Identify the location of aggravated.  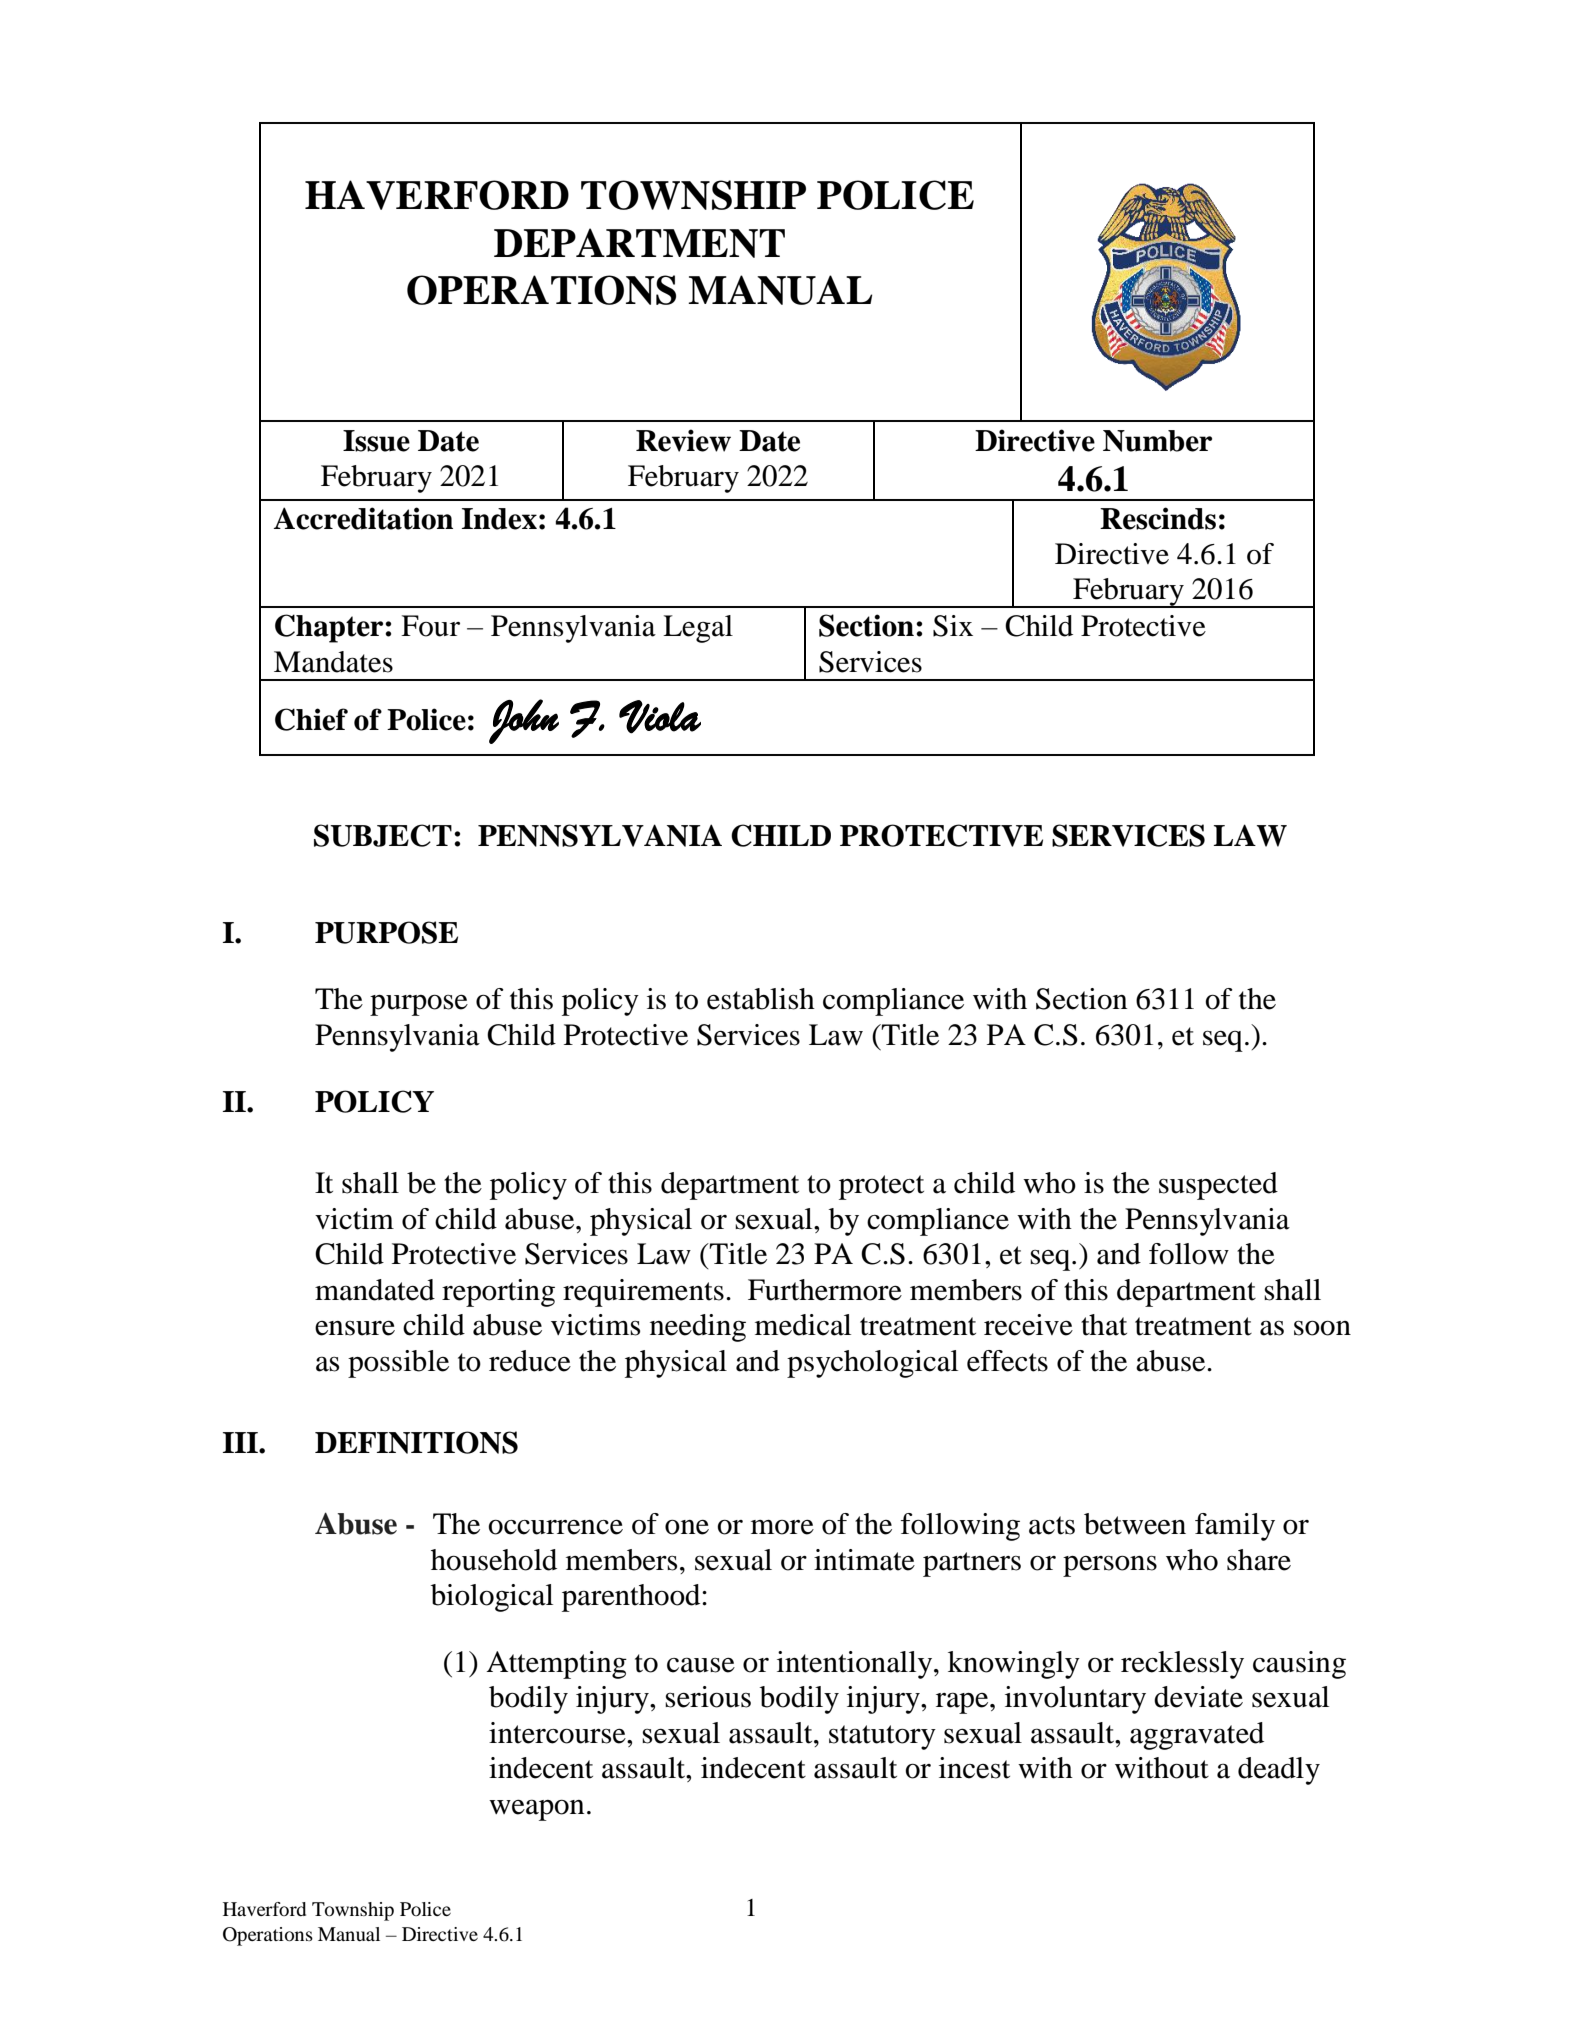
(1197, 1736).
